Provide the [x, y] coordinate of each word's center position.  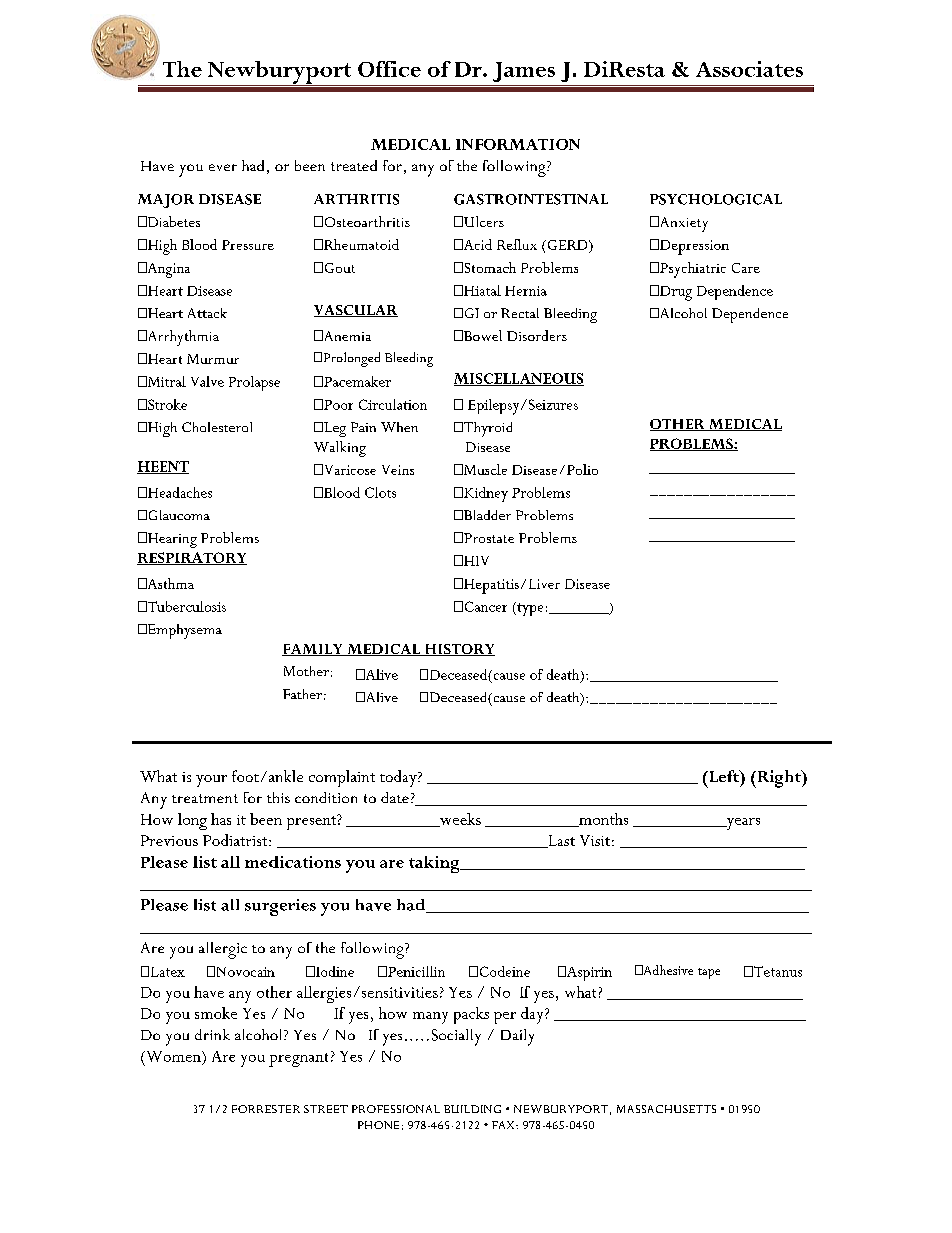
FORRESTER [266, 1109]
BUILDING [472, 1109]
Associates [749, 69]
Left [724, 776]
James [524, 72]
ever [223, 167]
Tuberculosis [185, 606]
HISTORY [458, 650]
